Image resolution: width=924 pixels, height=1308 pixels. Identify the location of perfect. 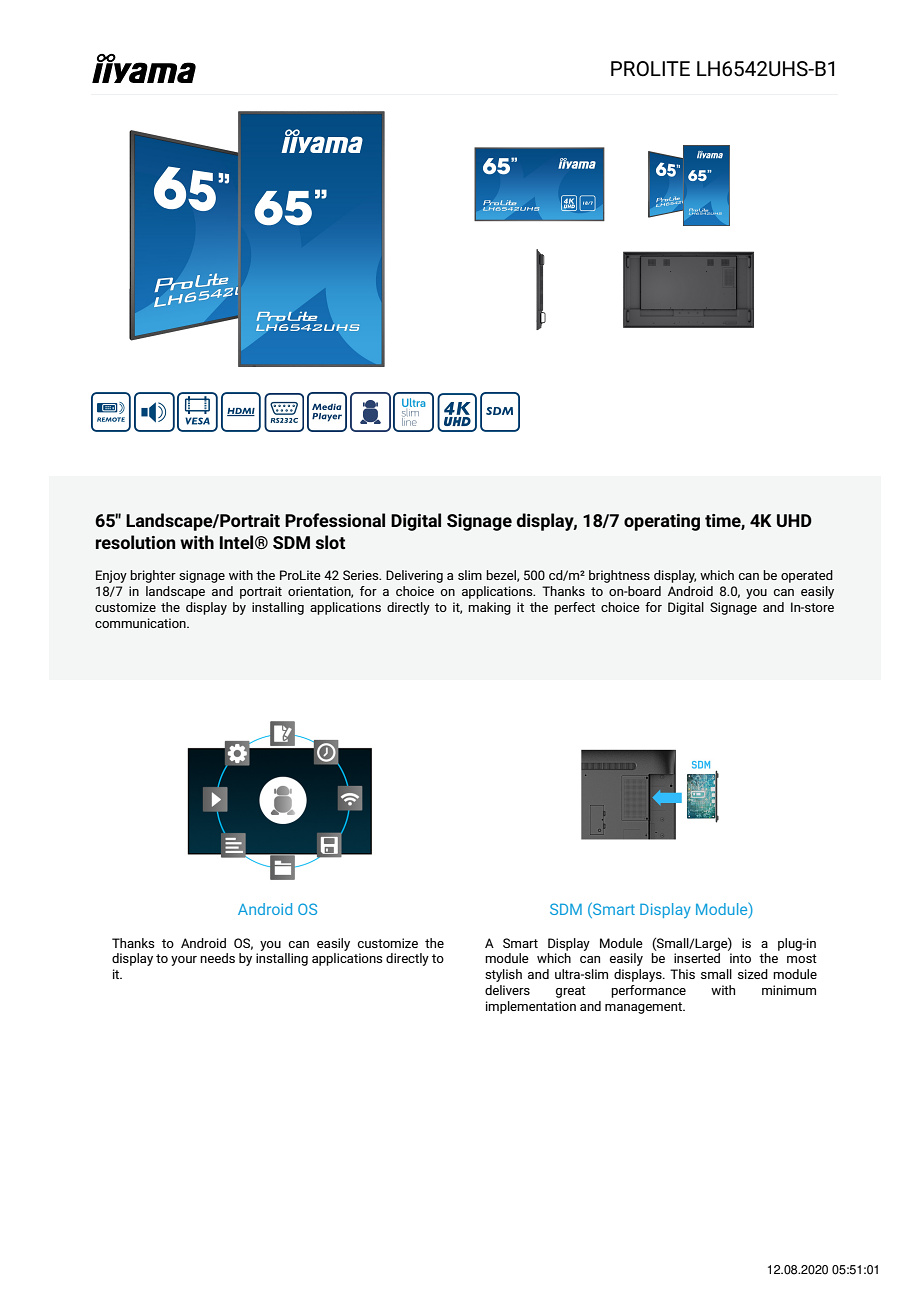
(574, 608).
